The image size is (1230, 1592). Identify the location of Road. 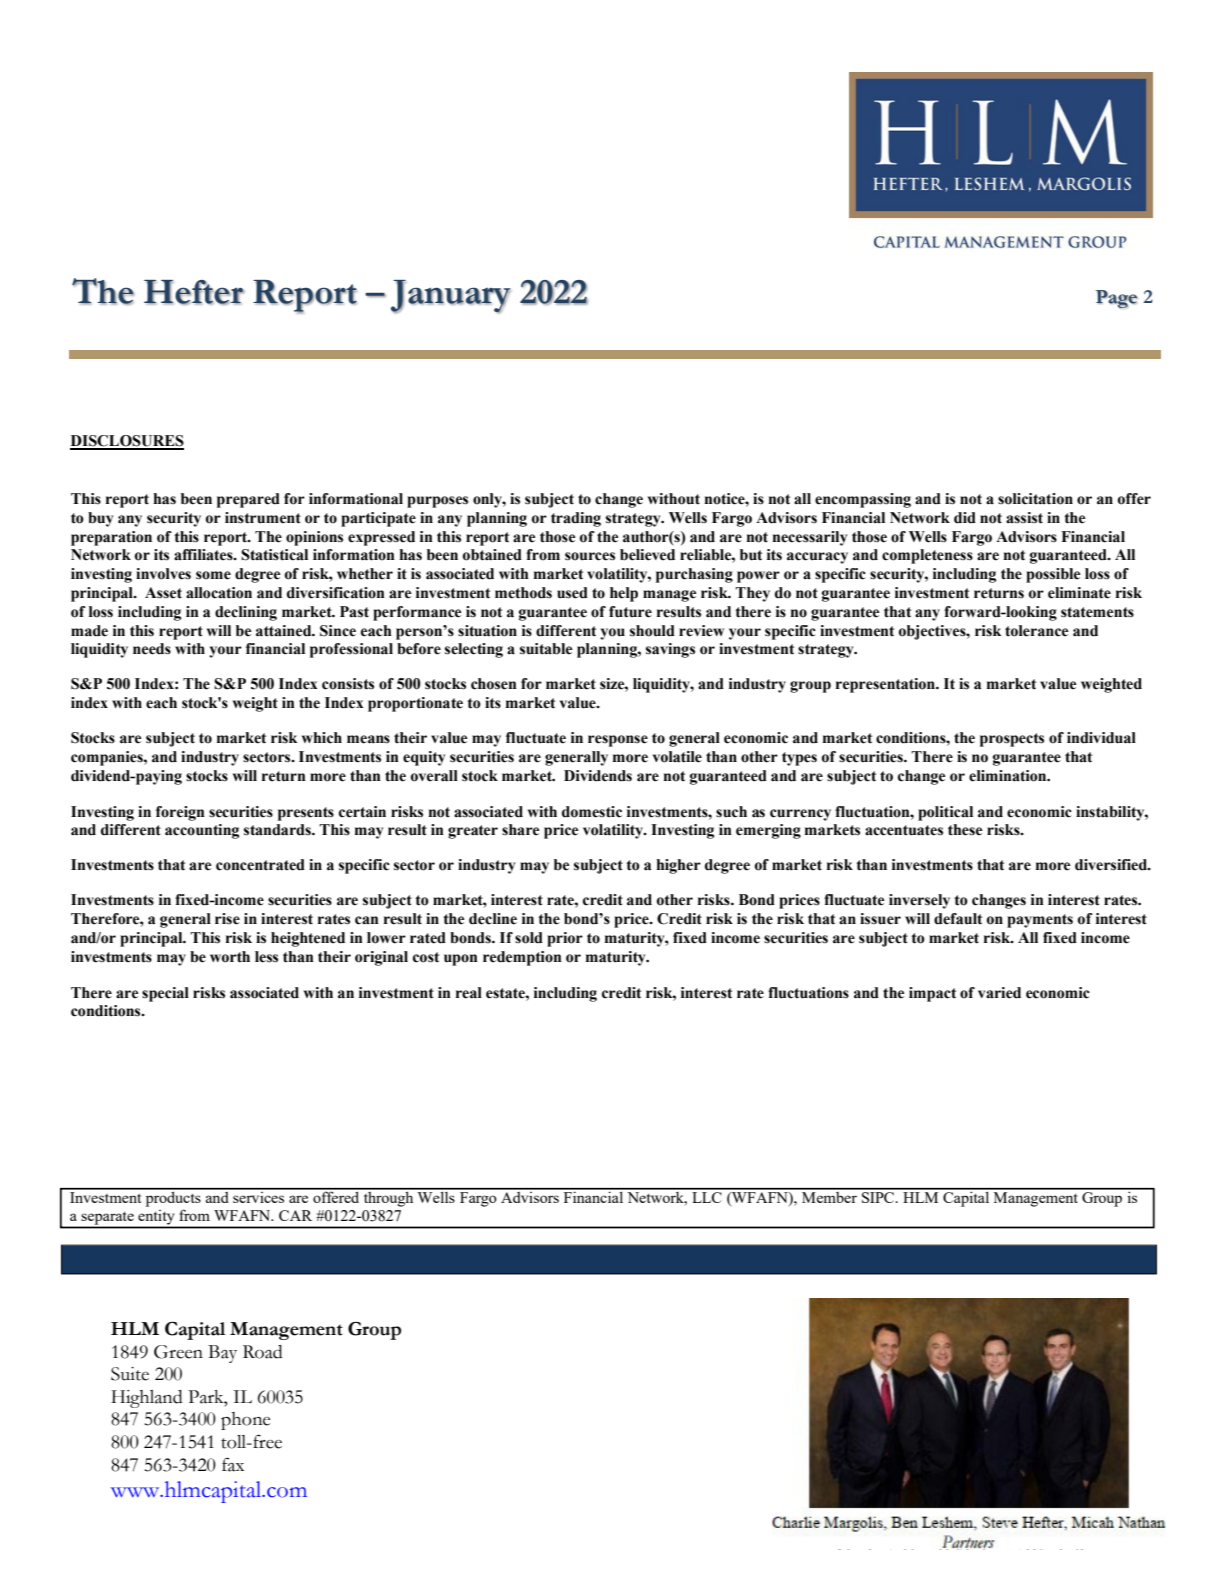
(262, 1352).
